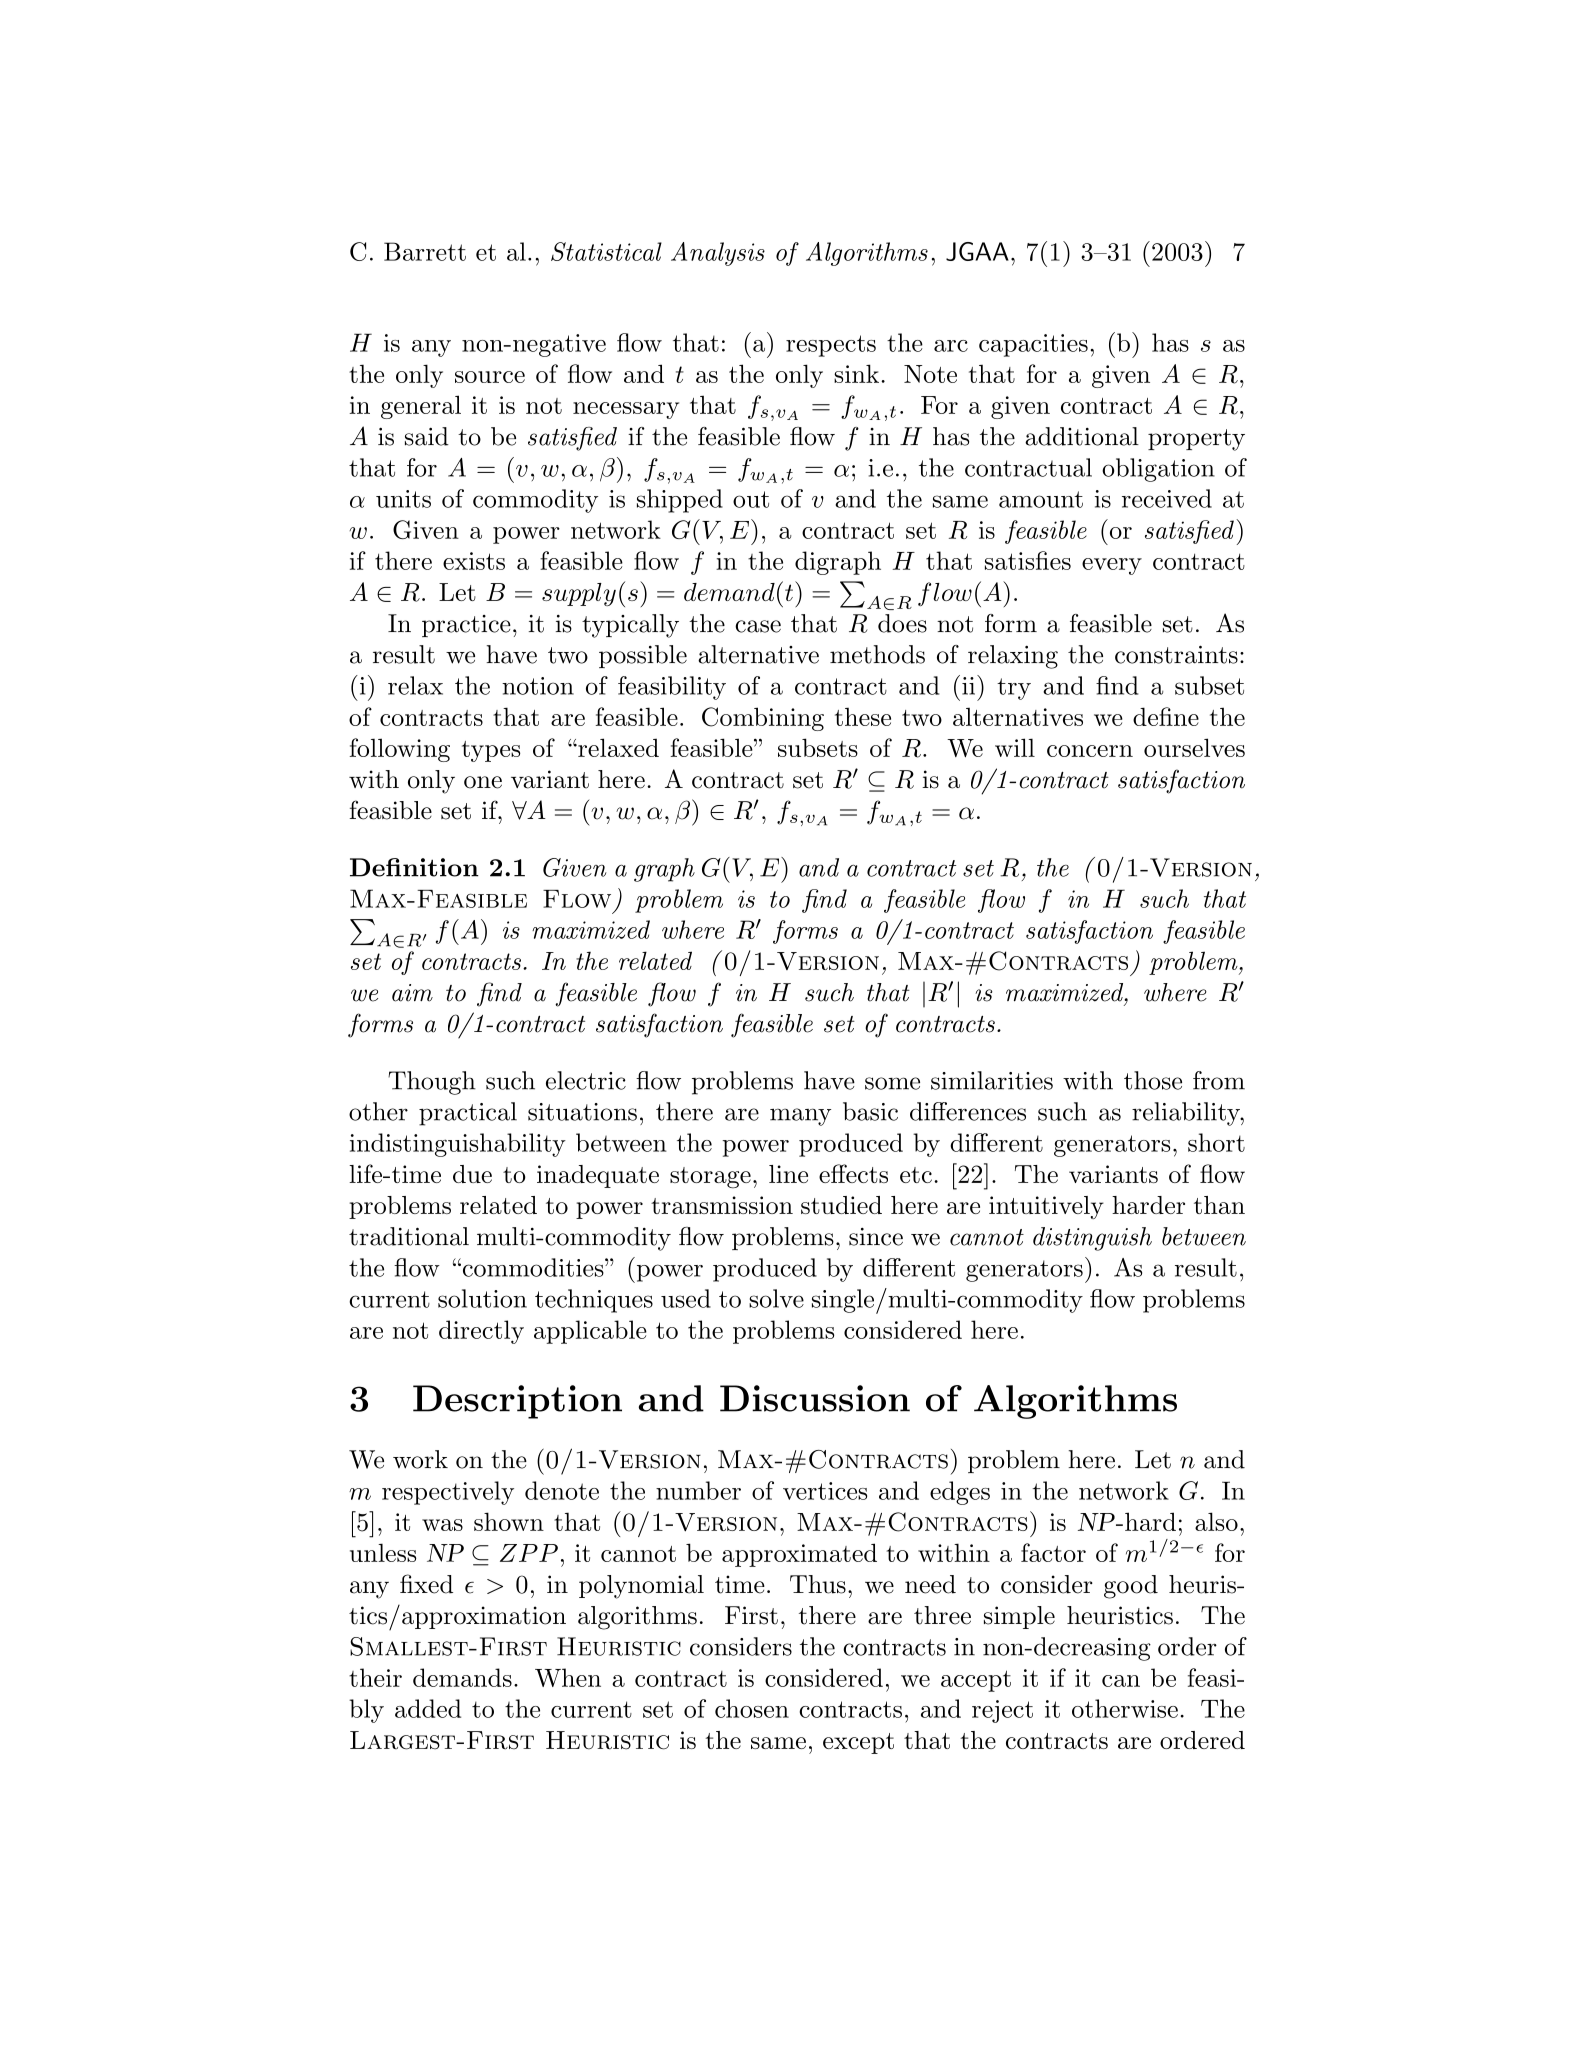  Describe the element at coordinates (1090, 751) in the screenshot. I see `concern` at that location.
